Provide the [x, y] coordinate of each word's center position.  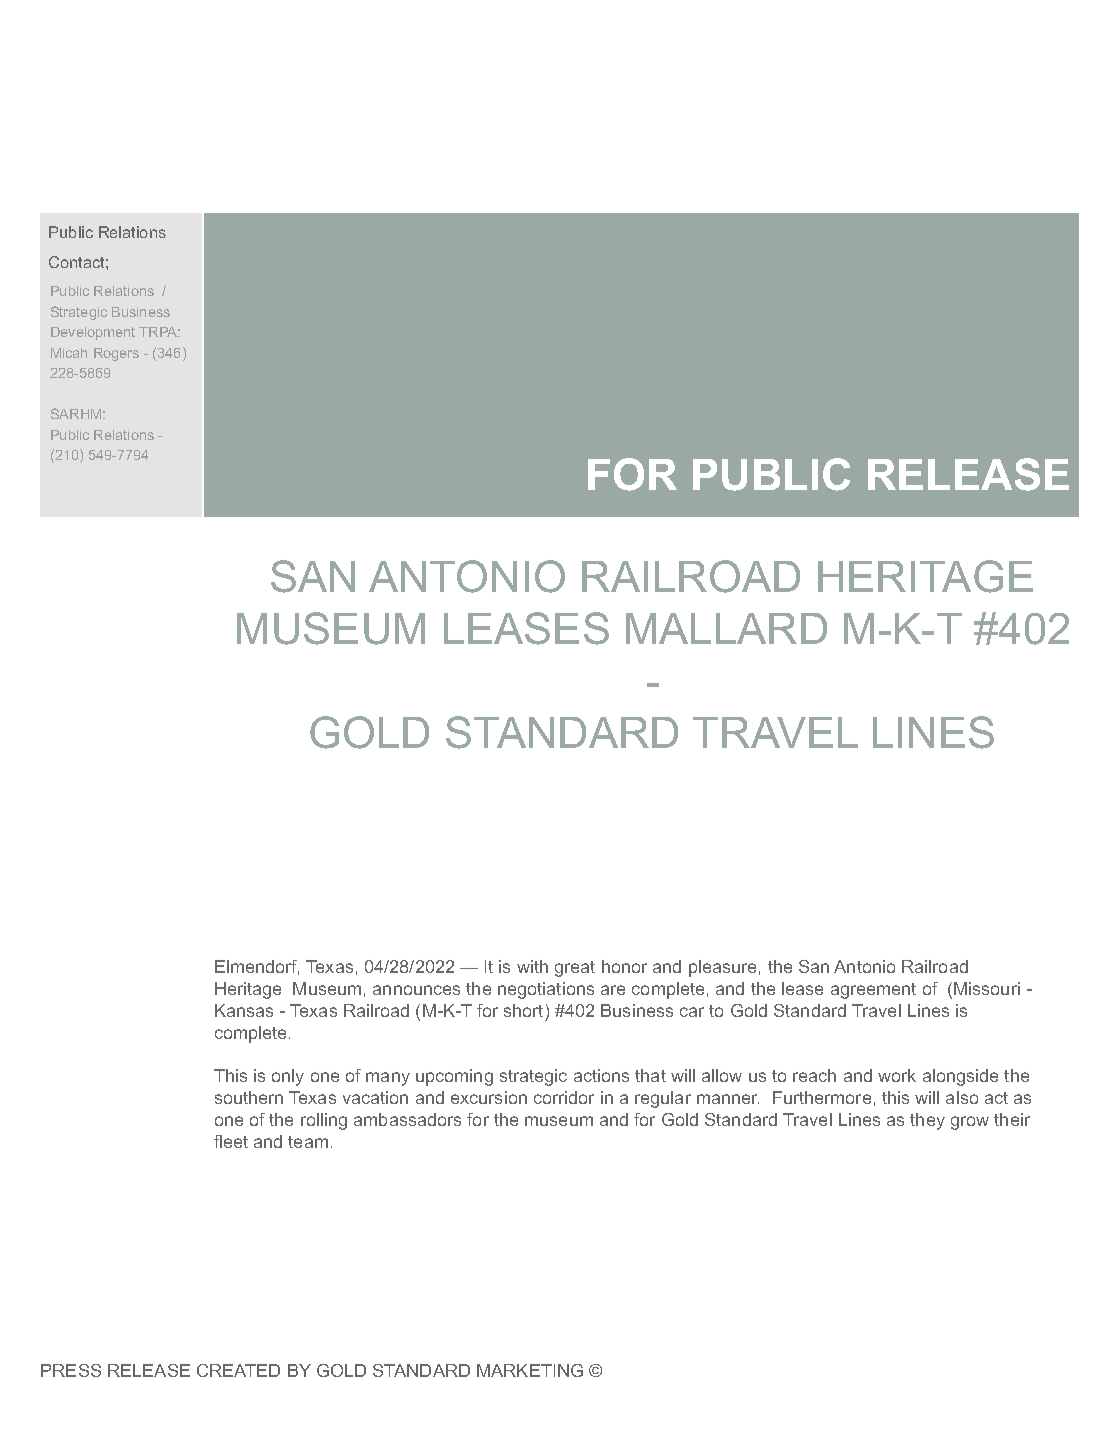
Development [93, 333]
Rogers [116, 354]
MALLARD [726, 628]
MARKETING [530, 1370]
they [927, 1121]
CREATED [238, 1370]
